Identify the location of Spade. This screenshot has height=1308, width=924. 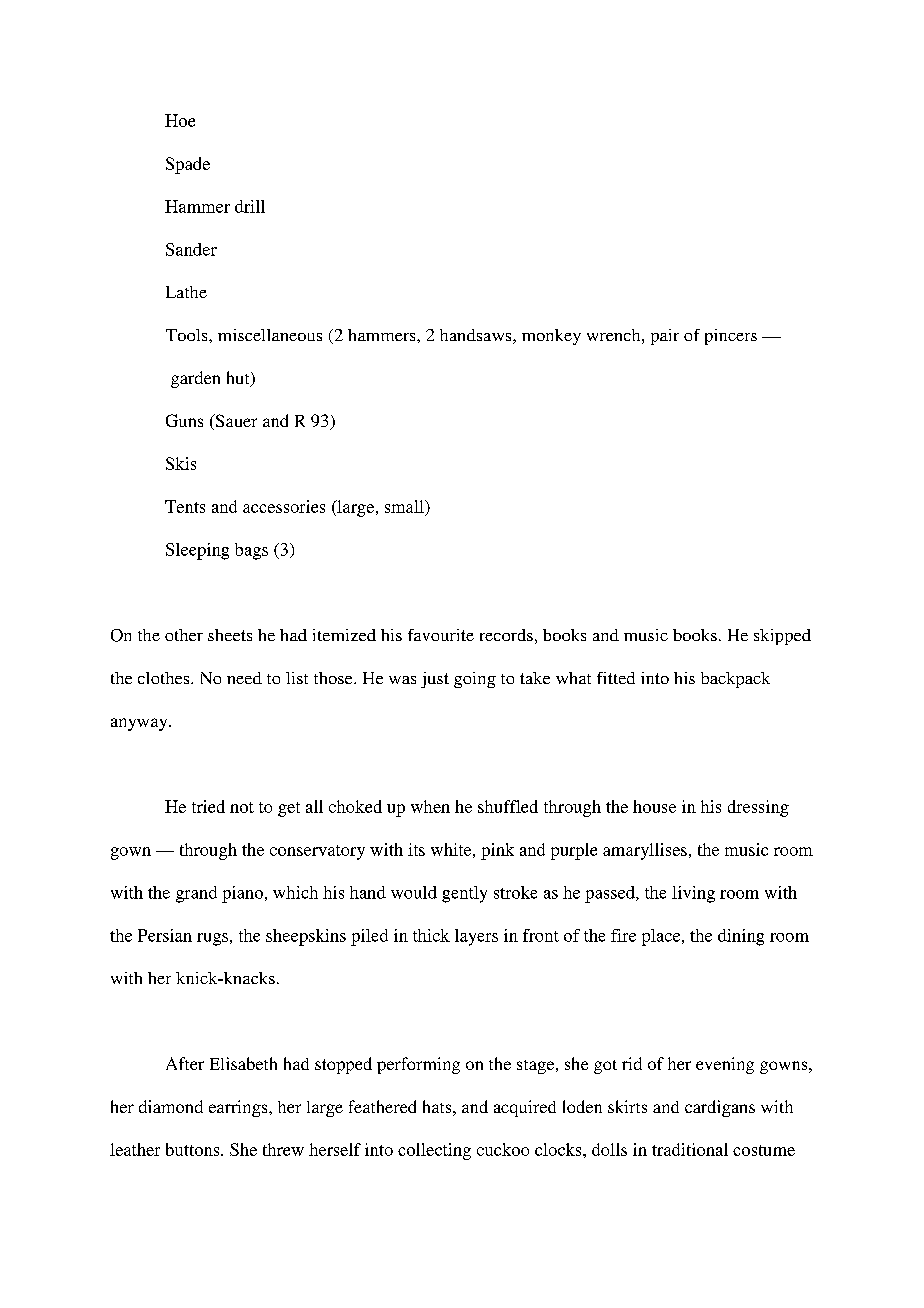
(188, 165).
